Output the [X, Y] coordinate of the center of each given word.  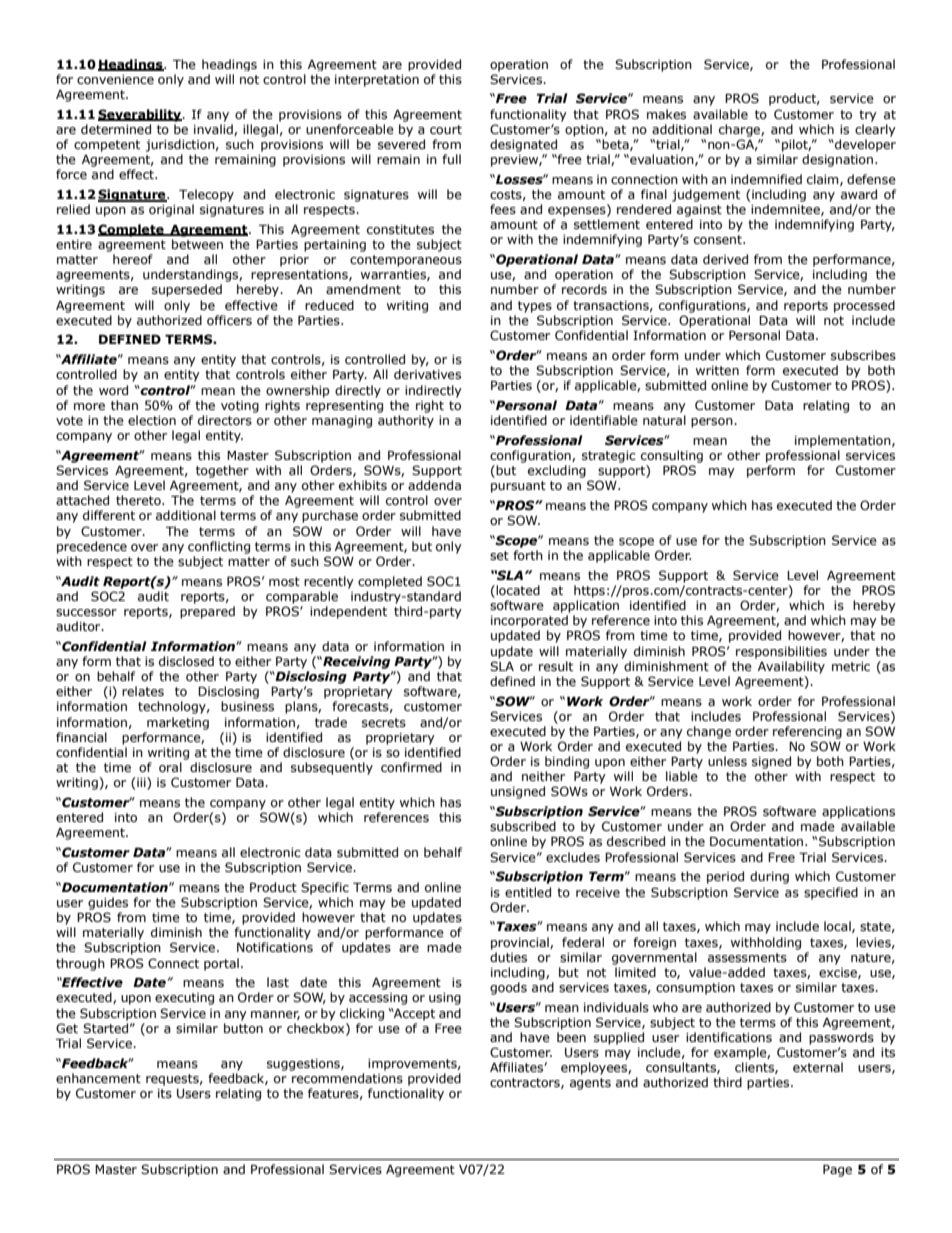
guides [108, 903]
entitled [528, 892]
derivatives [427, 374]
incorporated [529, 621]
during [769, 877]
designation [839, 160]
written [717, 370]
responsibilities [781, 652]
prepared [207, 612]
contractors [526, 1083]
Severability [141, 115]
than [124, 405]
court [446, 129]
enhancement [98, 1078]
